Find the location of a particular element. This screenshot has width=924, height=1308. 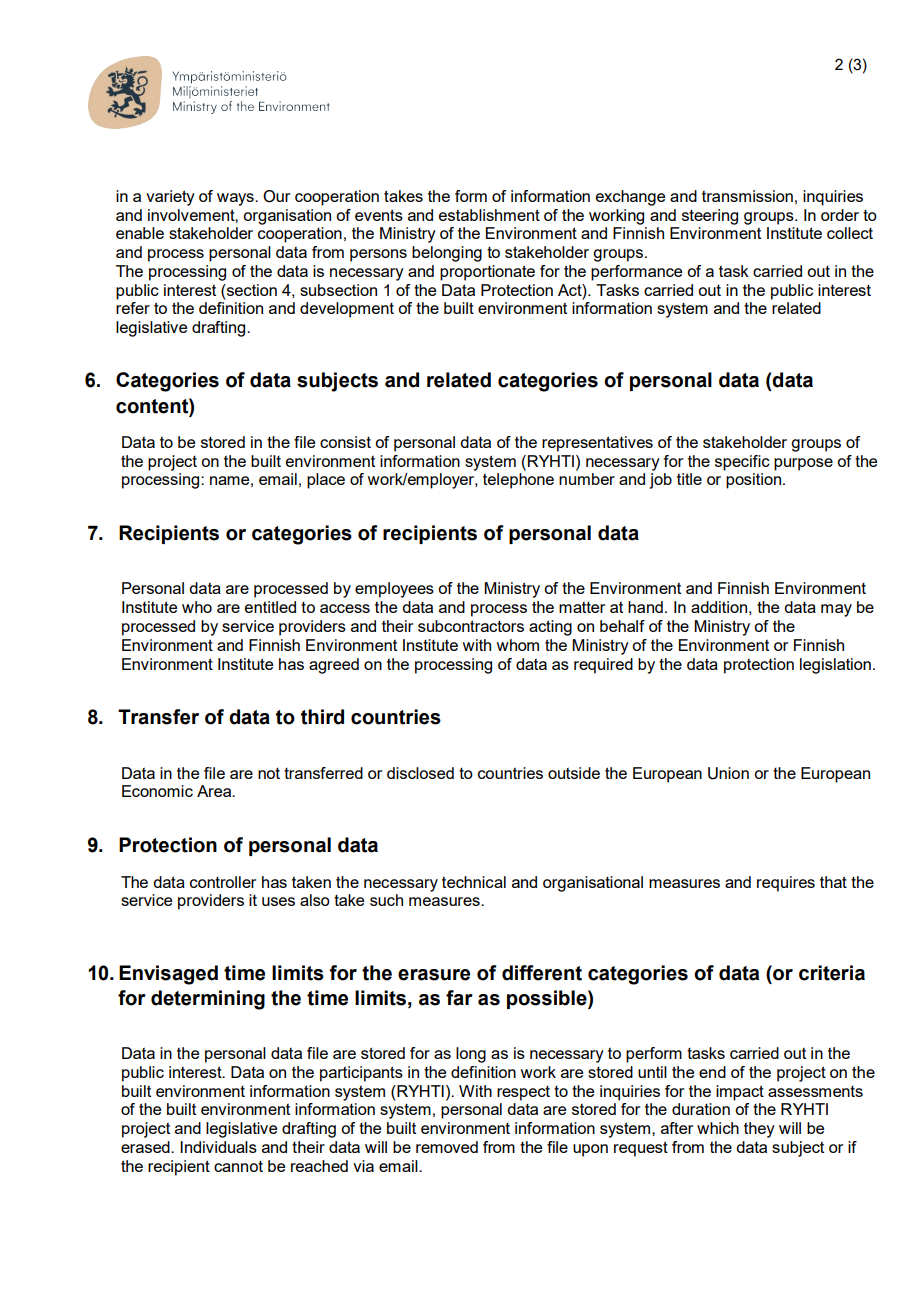

transmission is located at coordinates (747, 196).
